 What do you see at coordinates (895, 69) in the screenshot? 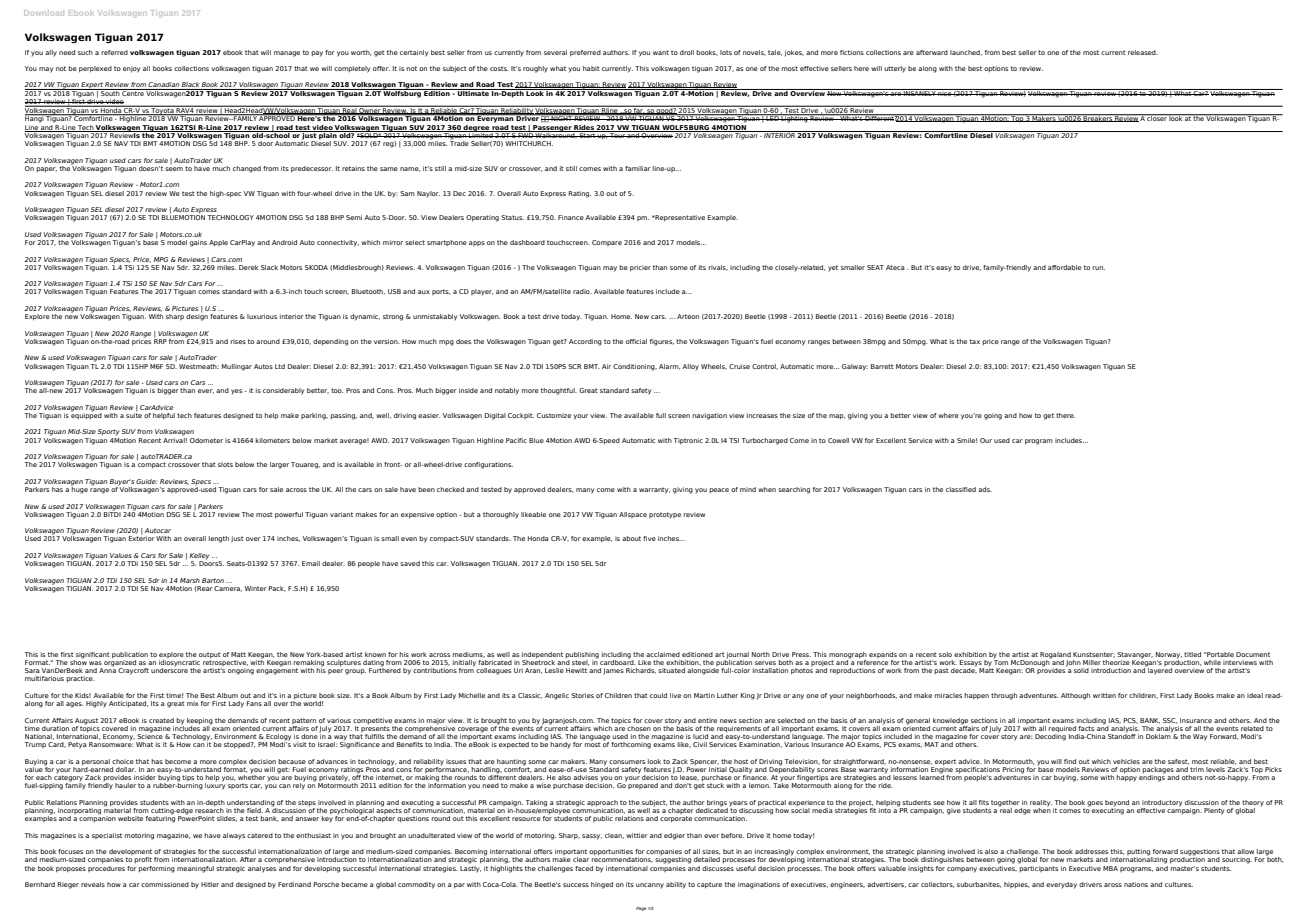
I see `utterly` at bounding box center [895, 69].
